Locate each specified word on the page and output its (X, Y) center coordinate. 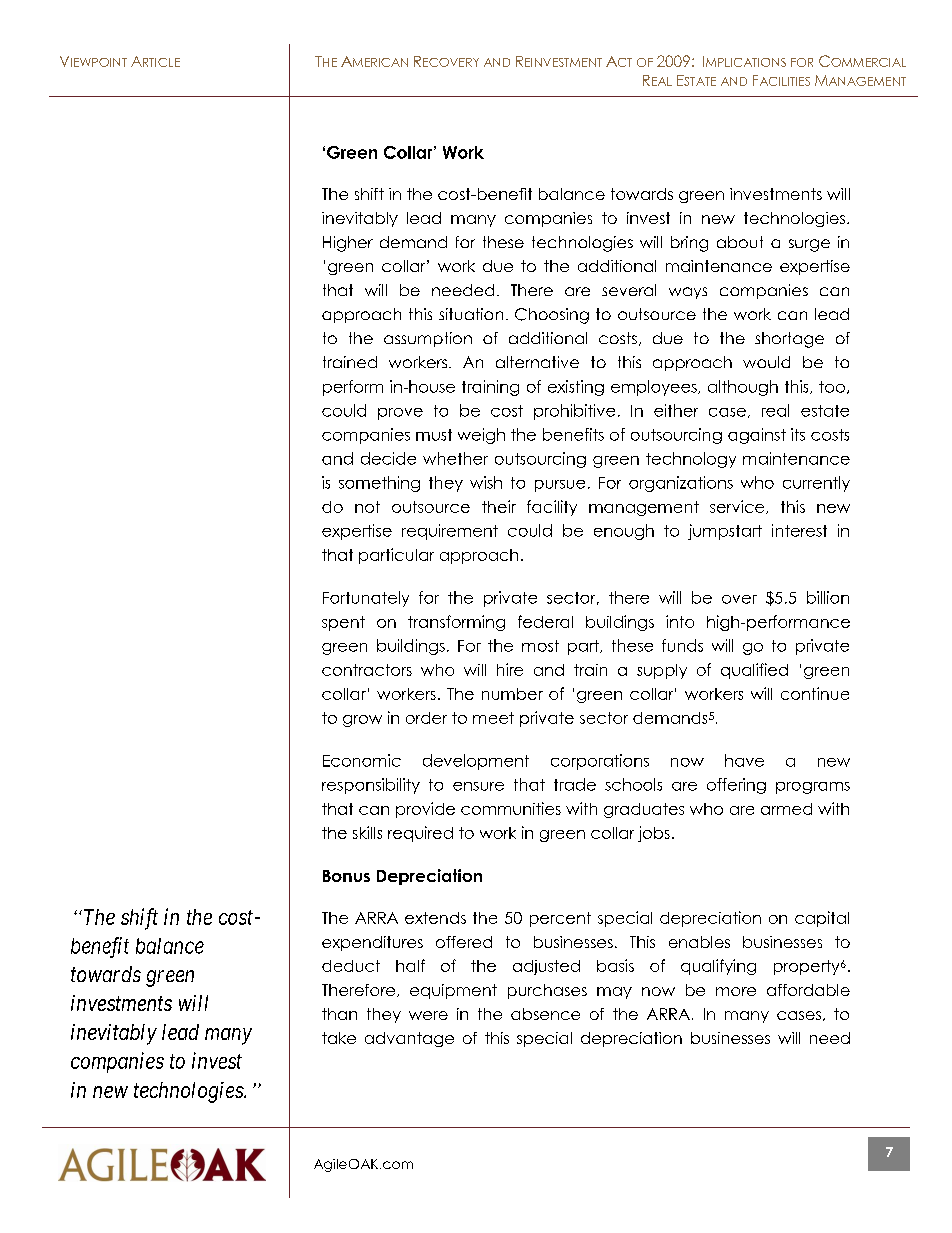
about (740, 242)
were (428, 1015)
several (629, 290)
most (540, 646)
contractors (367, 670)
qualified (754, 671)
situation (471, 314)
